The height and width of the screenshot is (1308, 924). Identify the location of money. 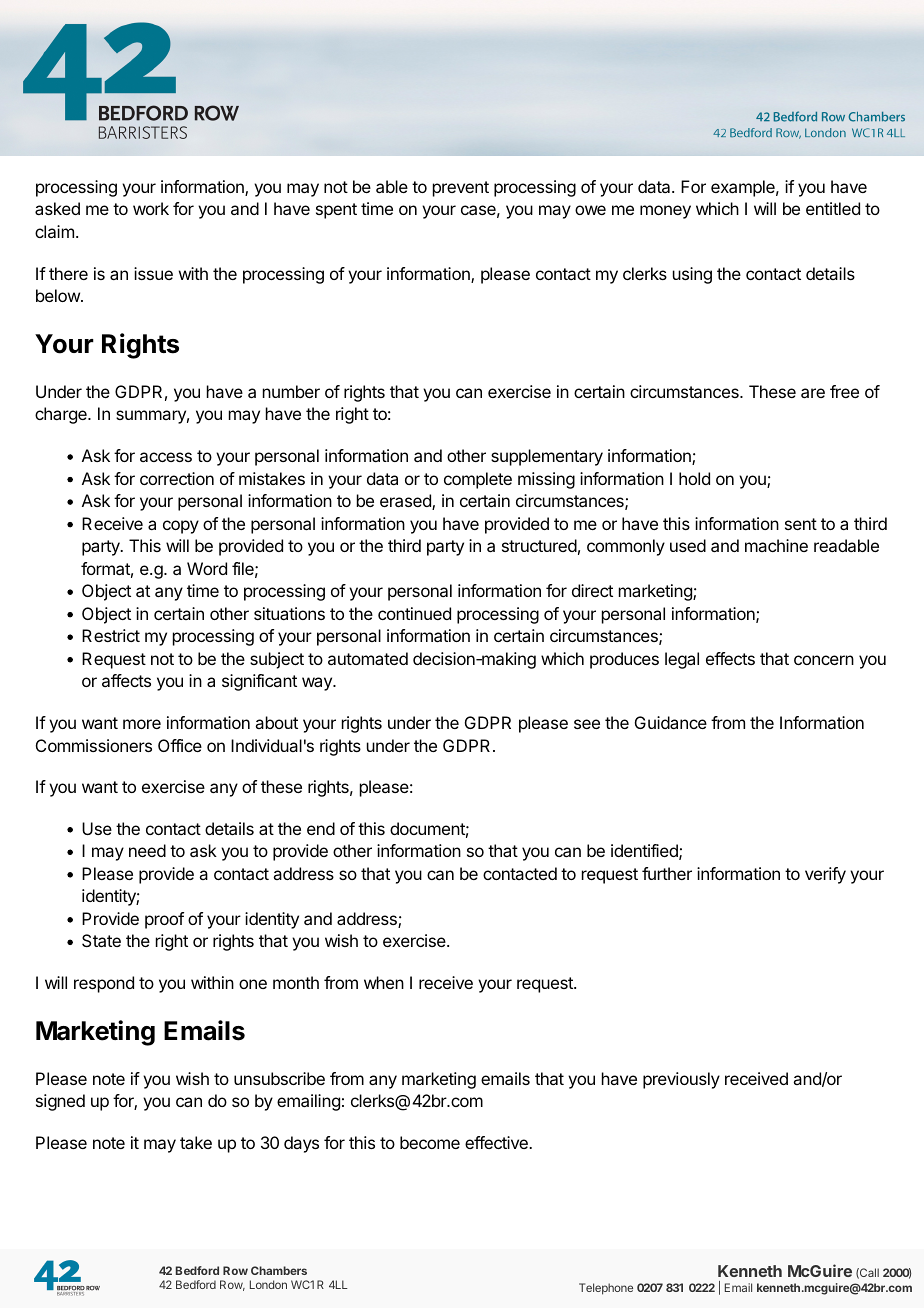
(665, 212).
